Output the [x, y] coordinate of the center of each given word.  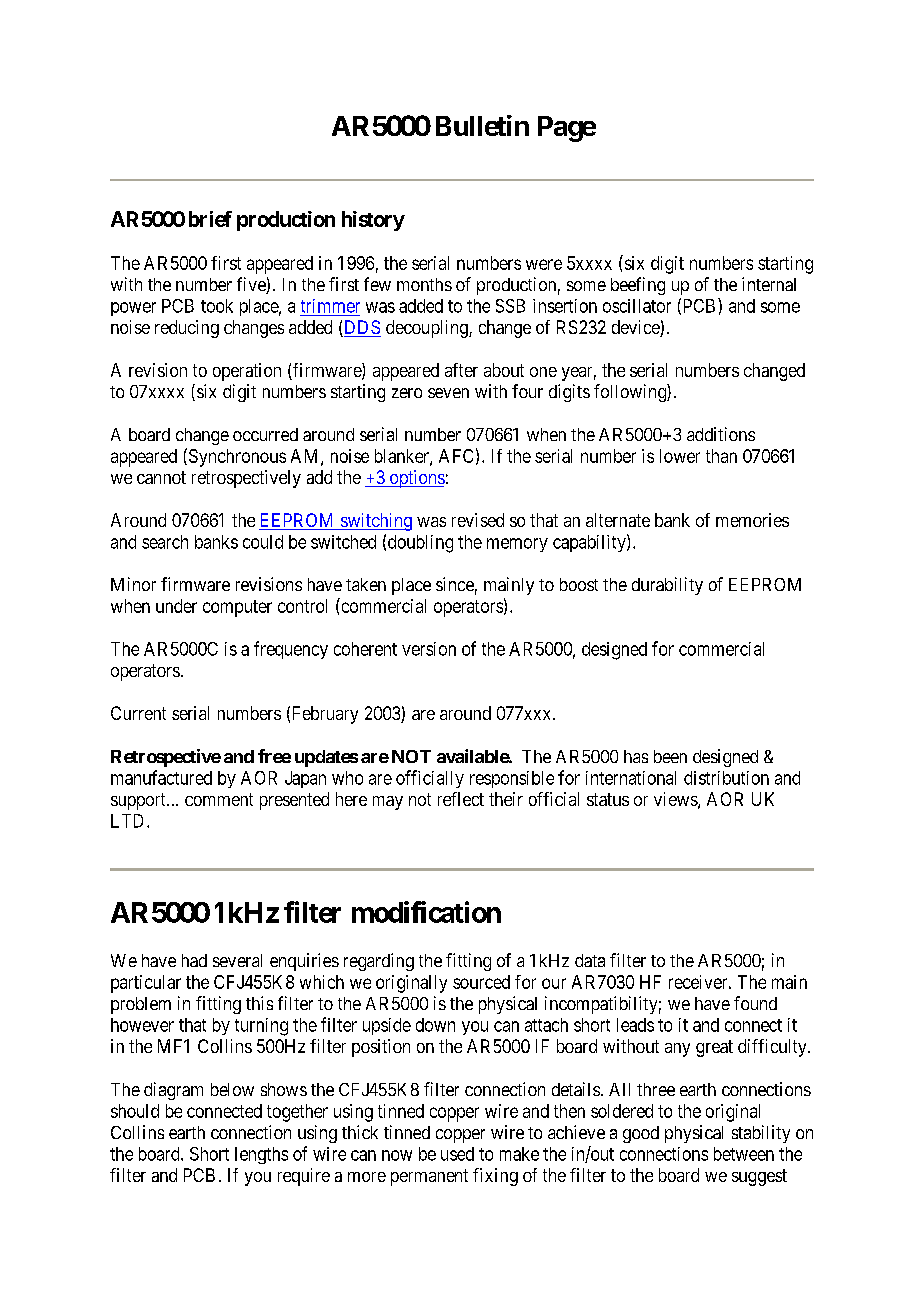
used [457, 1154]
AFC [456, 456]
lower [680, 456]
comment [219, 799]
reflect [461, 799]
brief [210, 219]
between [744, 1154]
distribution [726, 778]
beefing [638, 286]
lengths [261, 1155]
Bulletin [482, 125]
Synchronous [236, 457]
